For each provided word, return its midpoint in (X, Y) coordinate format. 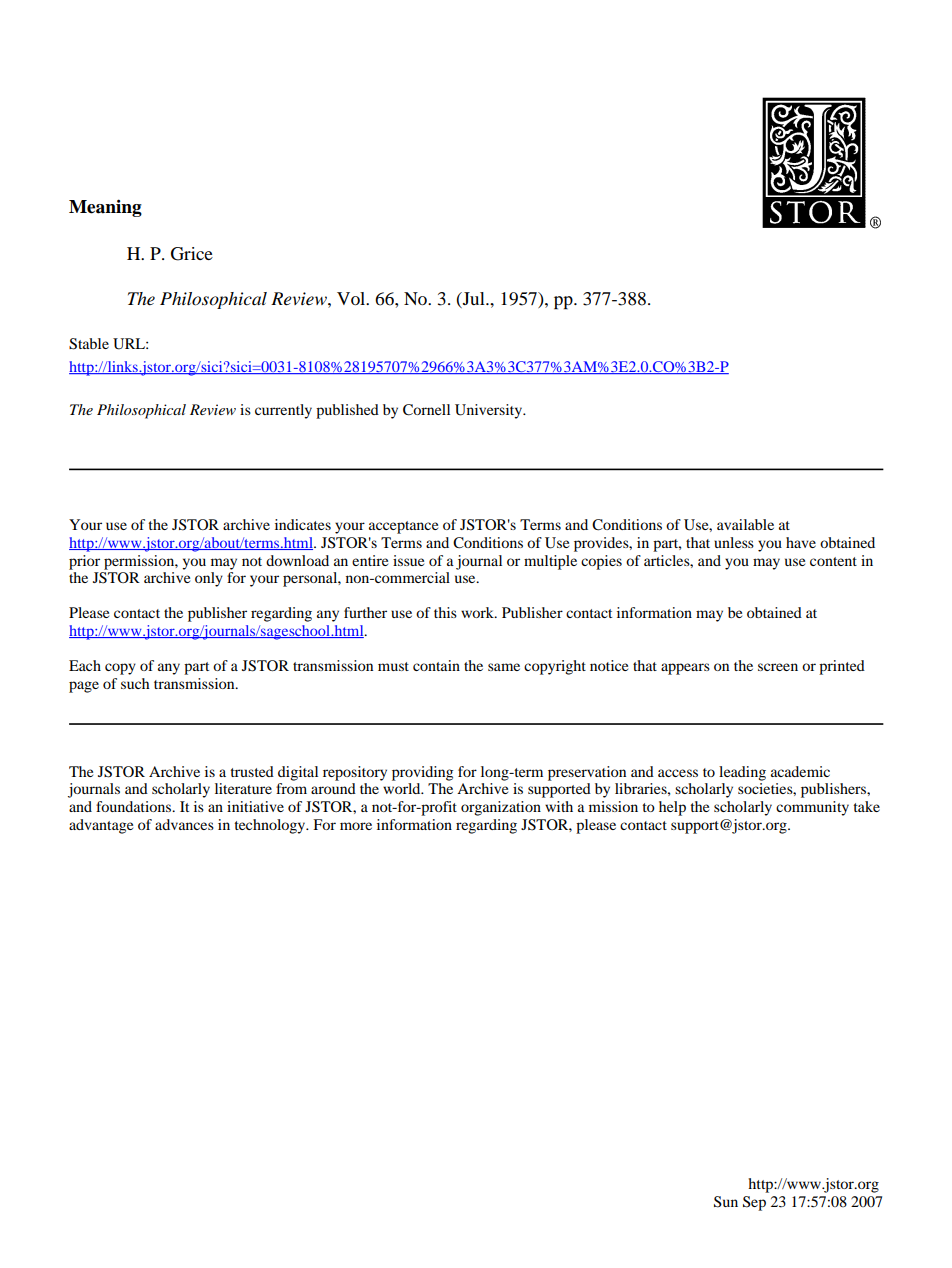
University (489, 411)
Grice (192, 254)
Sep (754, 1203)
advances (184, 824)
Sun (726, 1202)
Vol (352, 298)
